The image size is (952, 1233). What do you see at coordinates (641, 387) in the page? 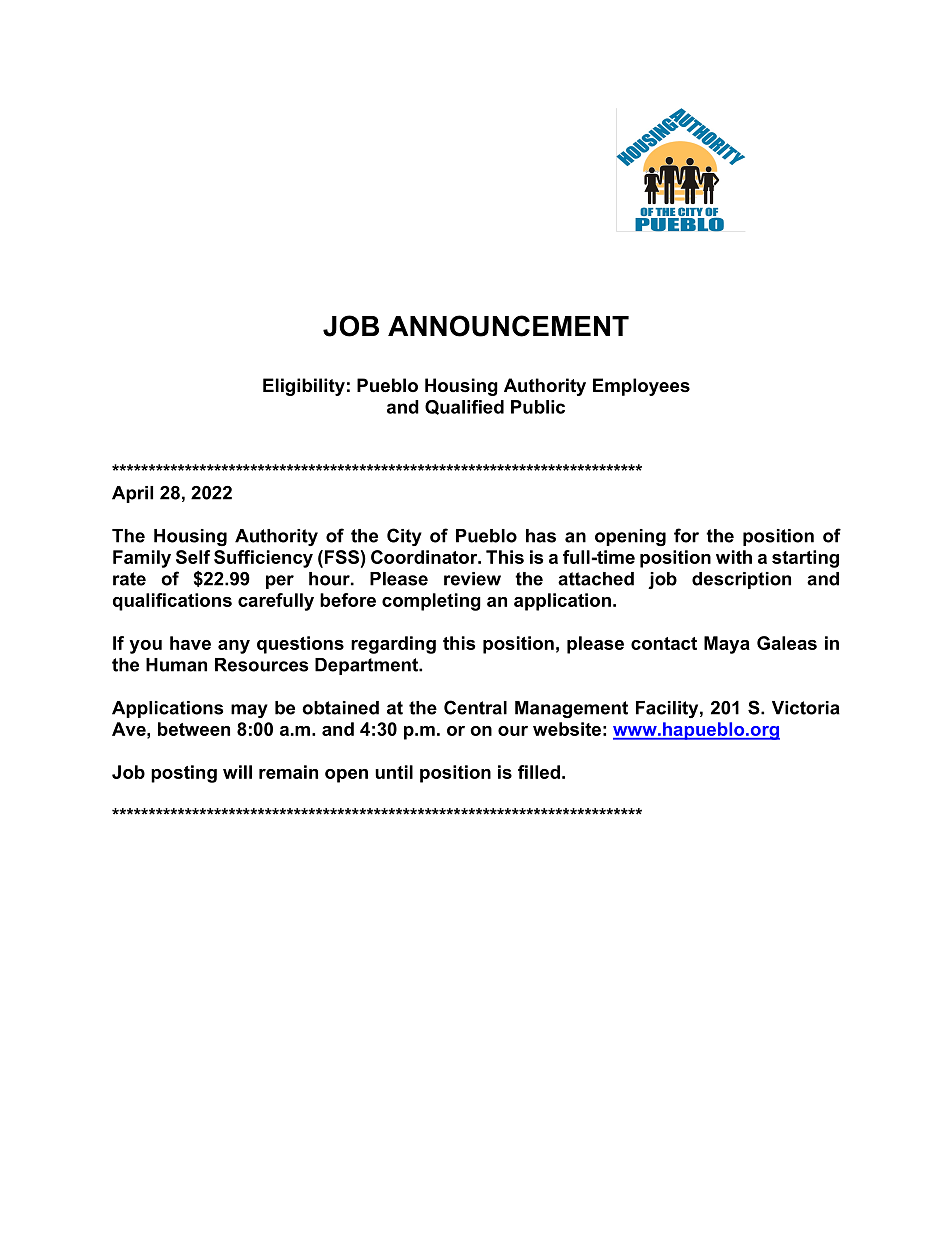
I see `Employees` at bounding box center [641, 387].
